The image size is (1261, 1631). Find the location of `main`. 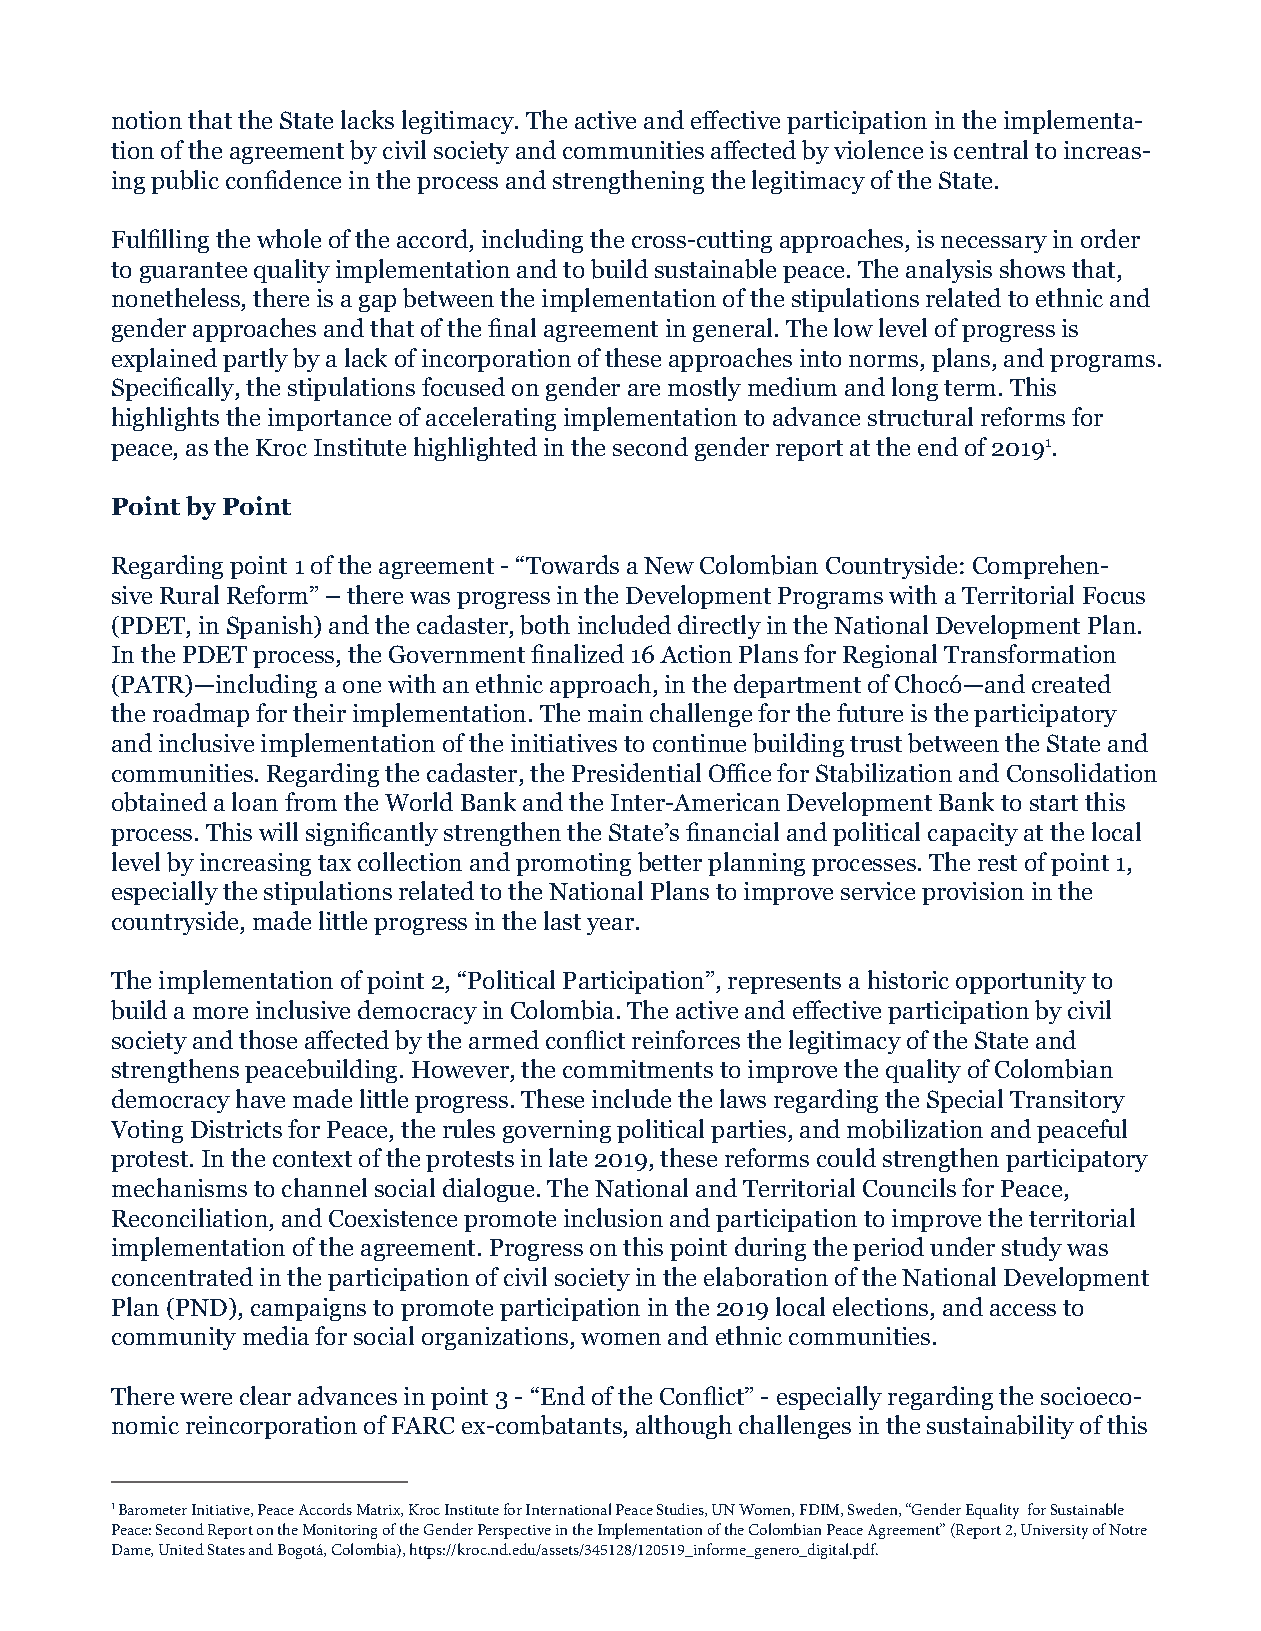

main is located at coordinates (615, 713).
